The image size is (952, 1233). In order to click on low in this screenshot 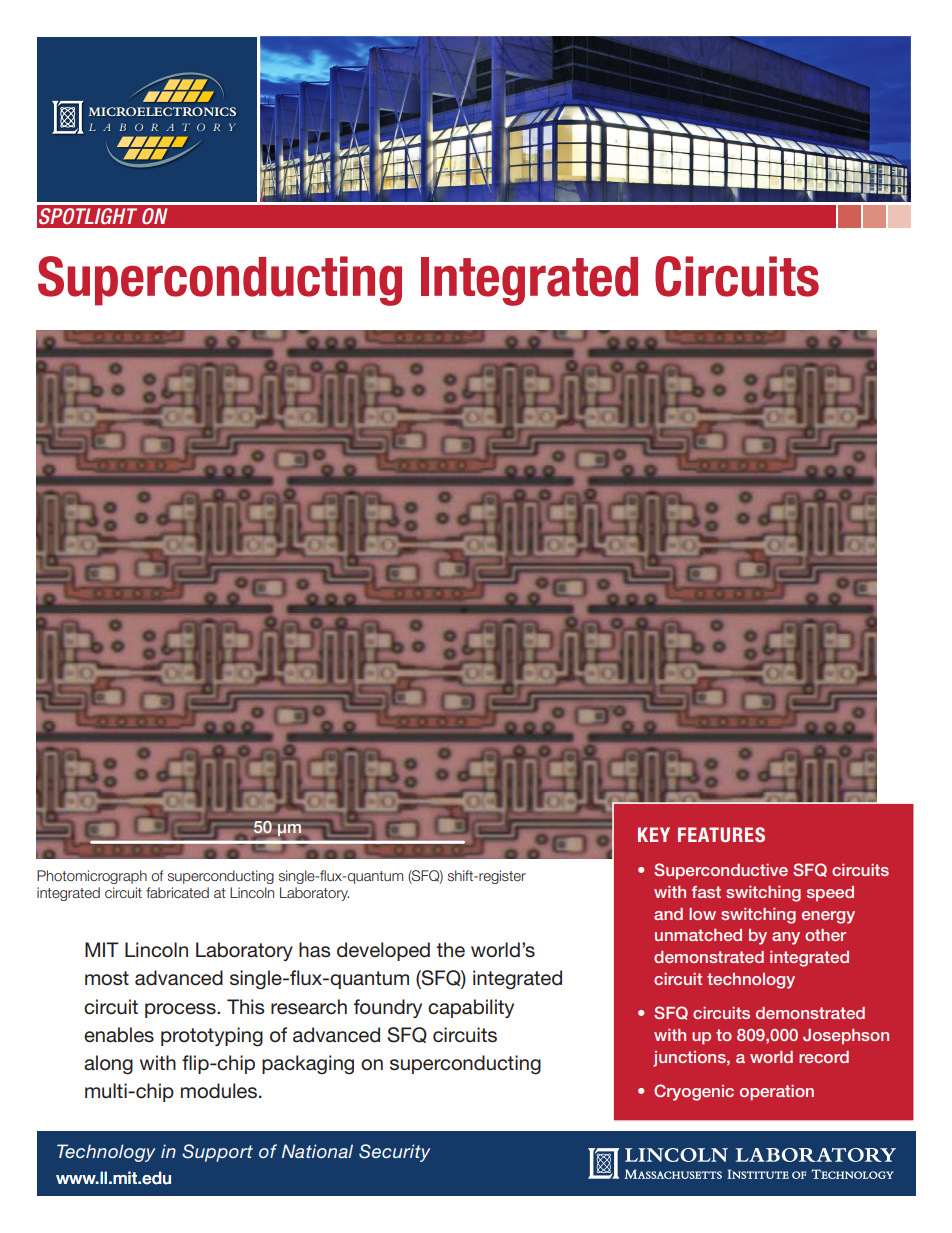, I will do `click(702, 914)`.
